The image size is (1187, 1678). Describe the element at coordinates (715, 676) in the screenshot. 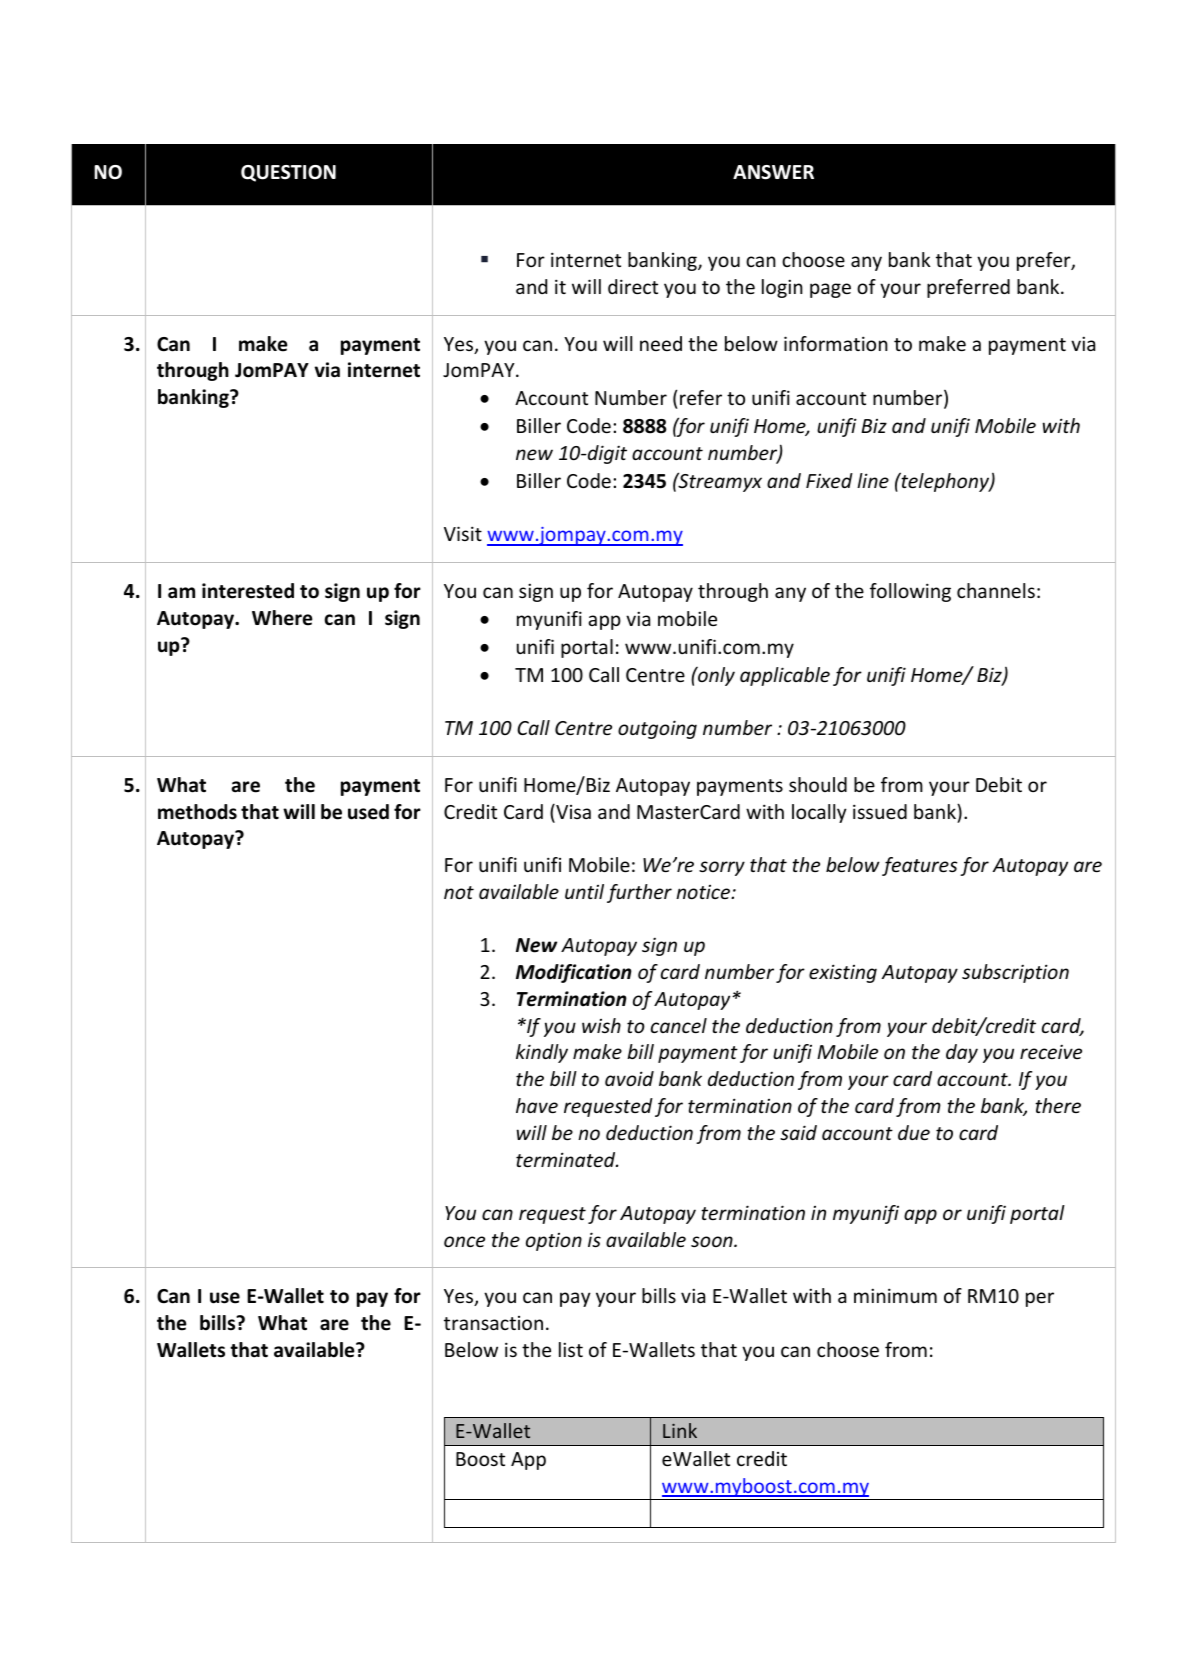

I see `only` at that location.
